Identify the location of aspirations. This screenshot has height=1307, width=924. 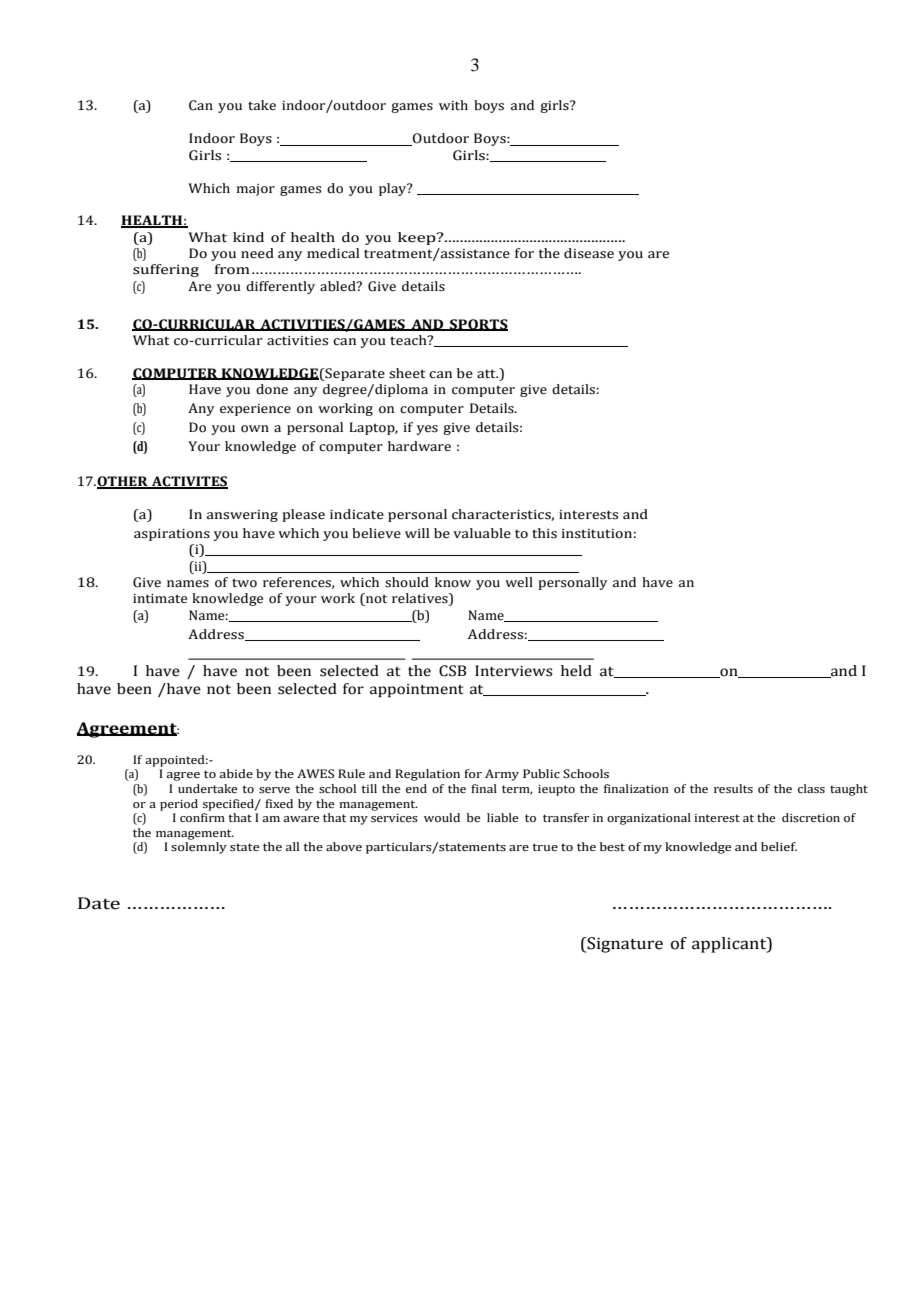
(172, 535).
